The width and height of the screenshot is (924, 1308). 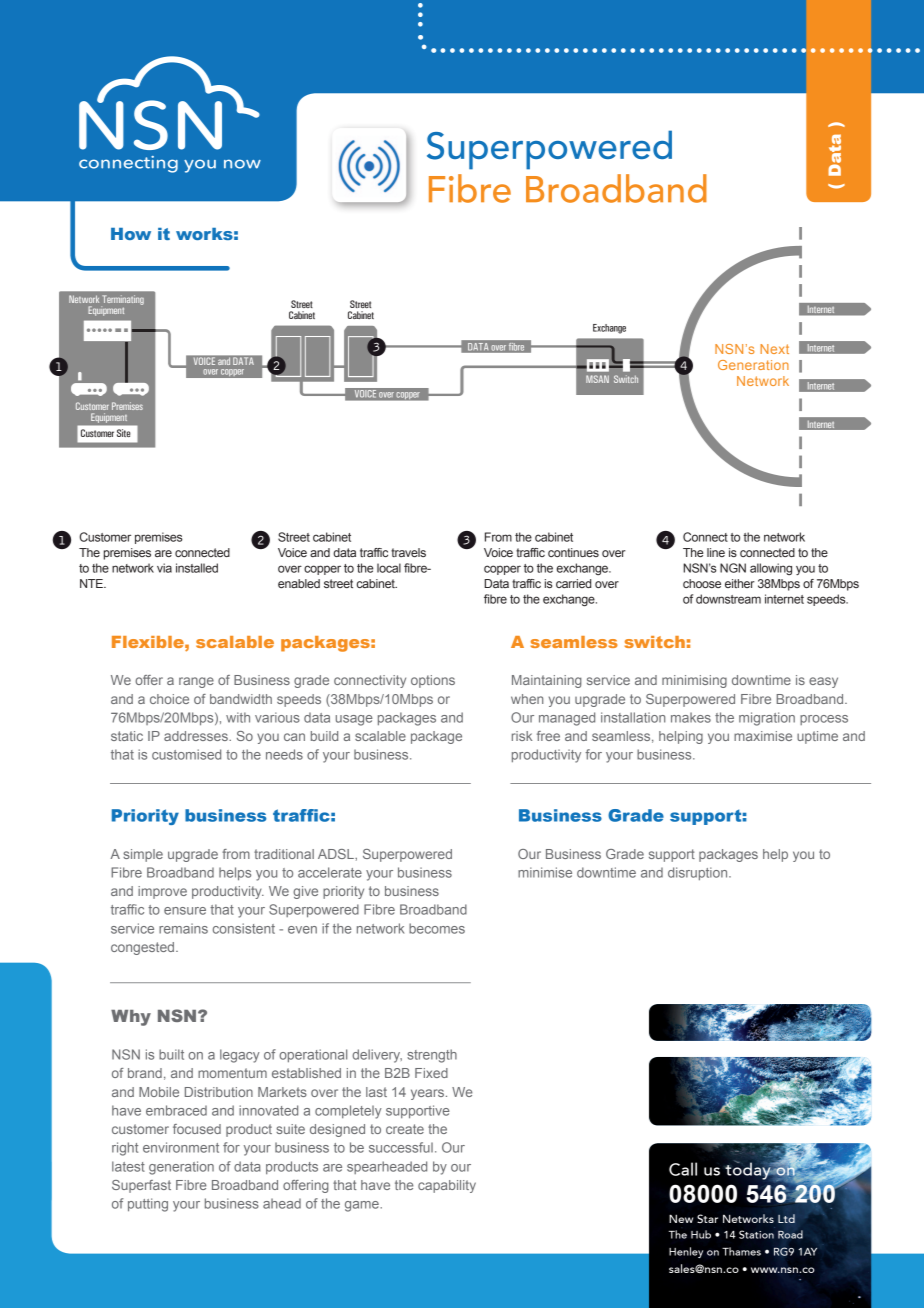 I want to click on travels, so click(x=408, y=552).
